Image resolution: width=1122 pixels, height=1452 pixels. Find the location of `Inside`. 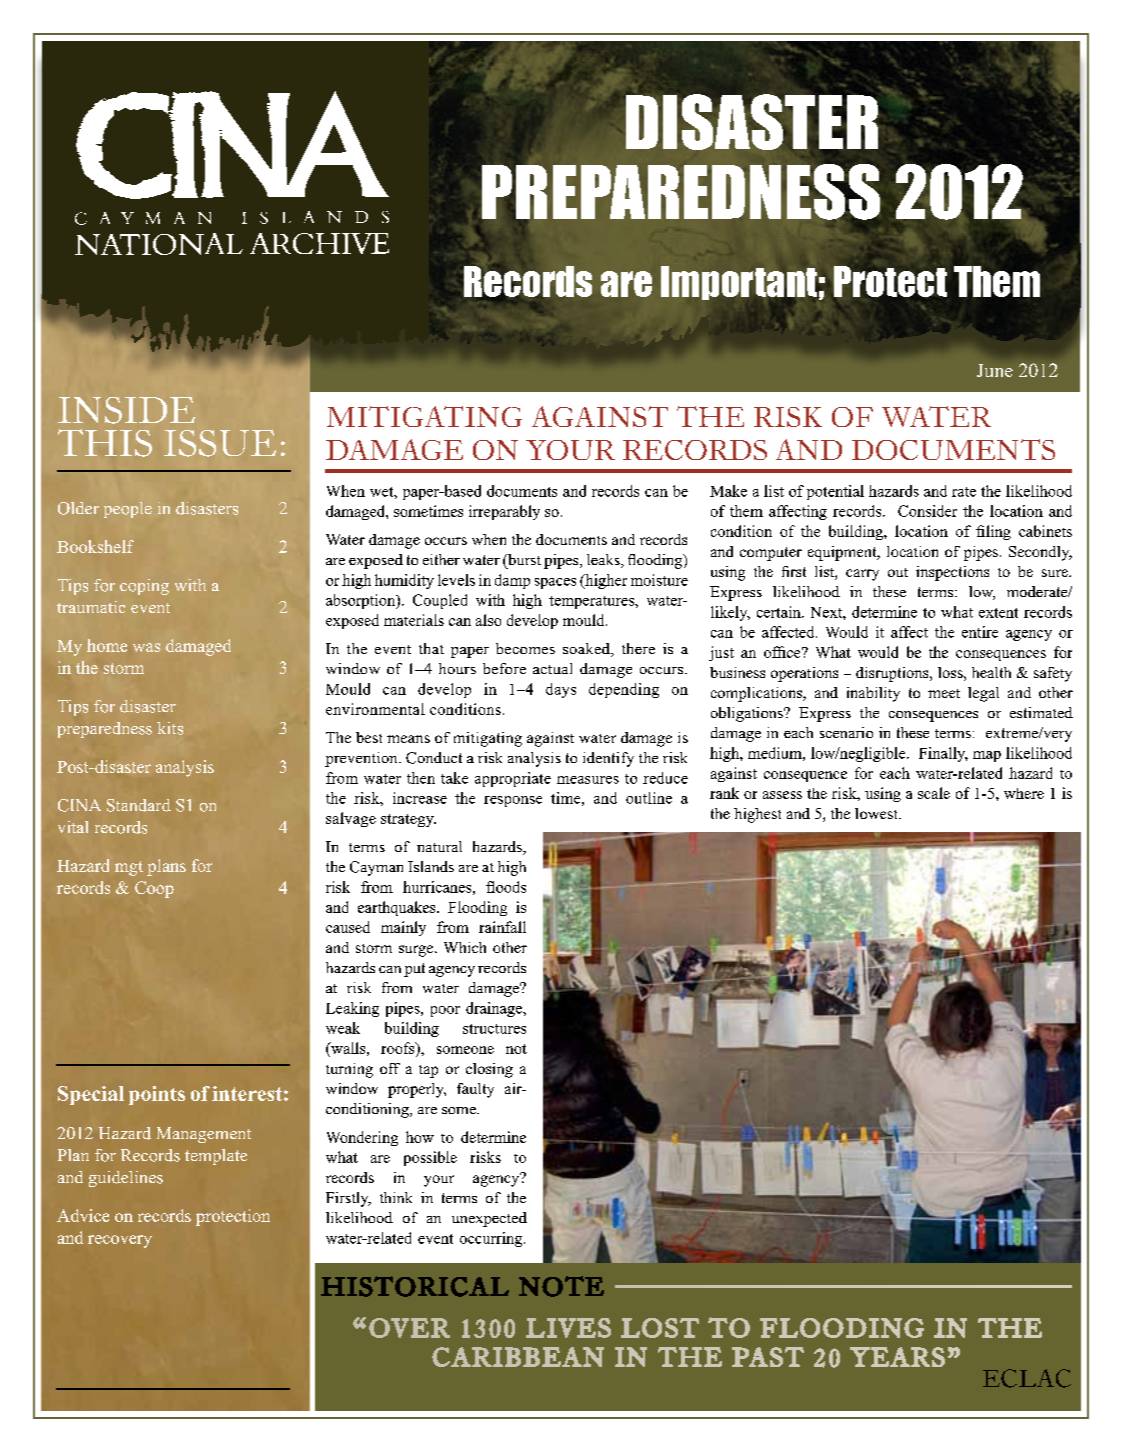

Inside is located at coordinates (126, 410).
